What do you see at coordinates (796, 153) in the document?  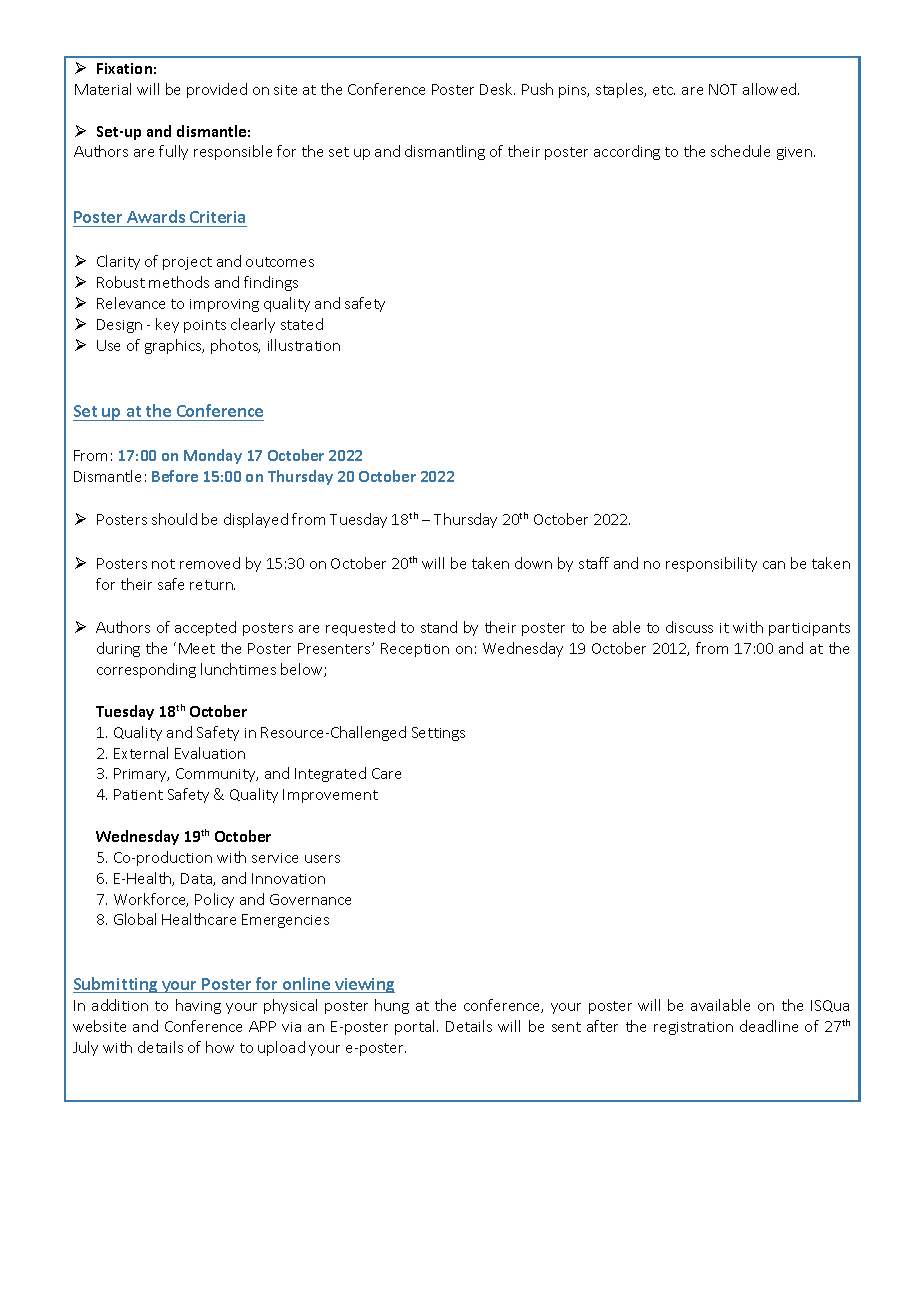 I see `given` at bounding box center [796, 153].
